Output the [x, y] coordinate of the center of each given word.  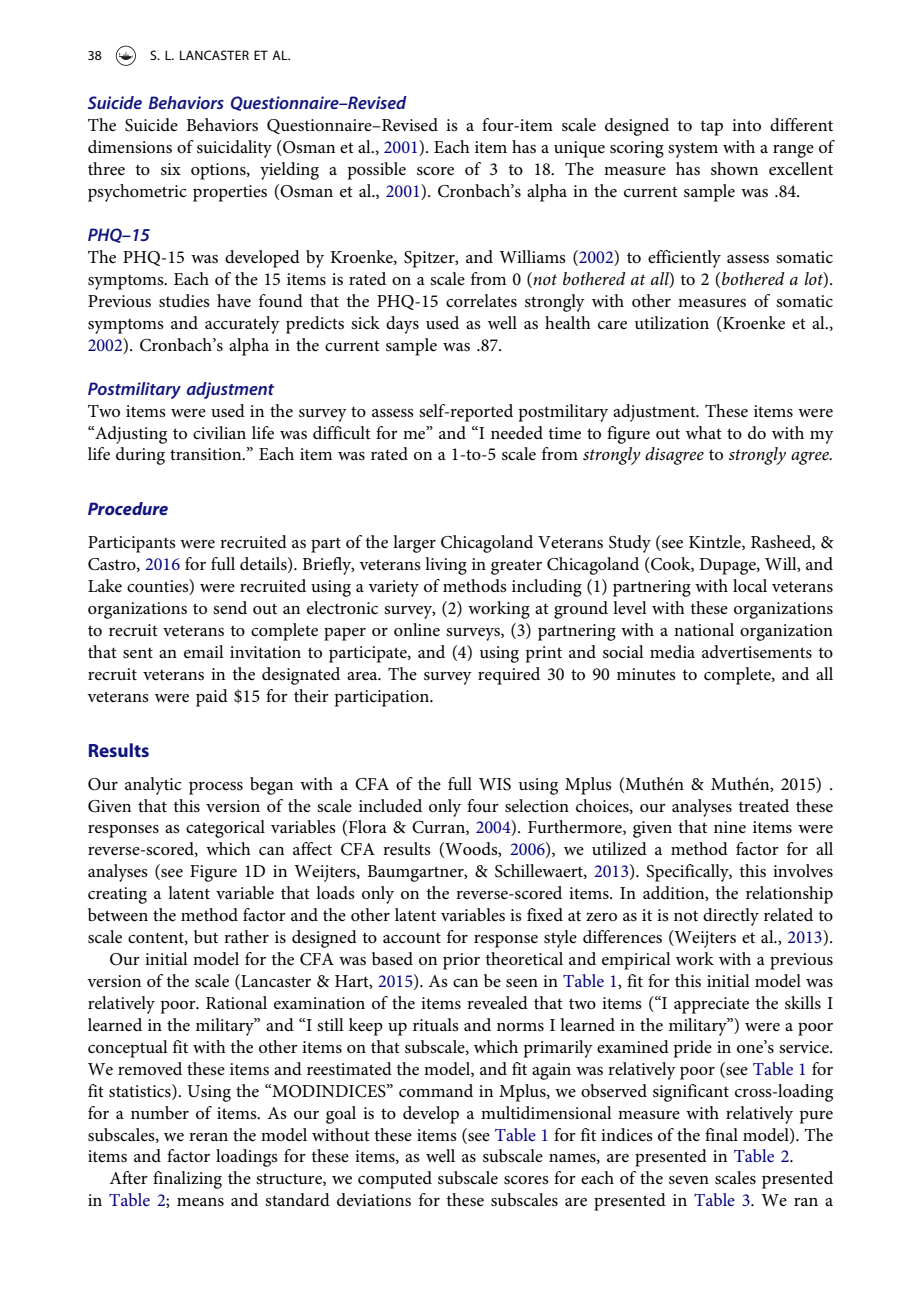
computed [395, 1180]
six [171, 169]
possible [377, 171]
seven [689, 1180]
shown [734, 169]
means [200, 1202]
